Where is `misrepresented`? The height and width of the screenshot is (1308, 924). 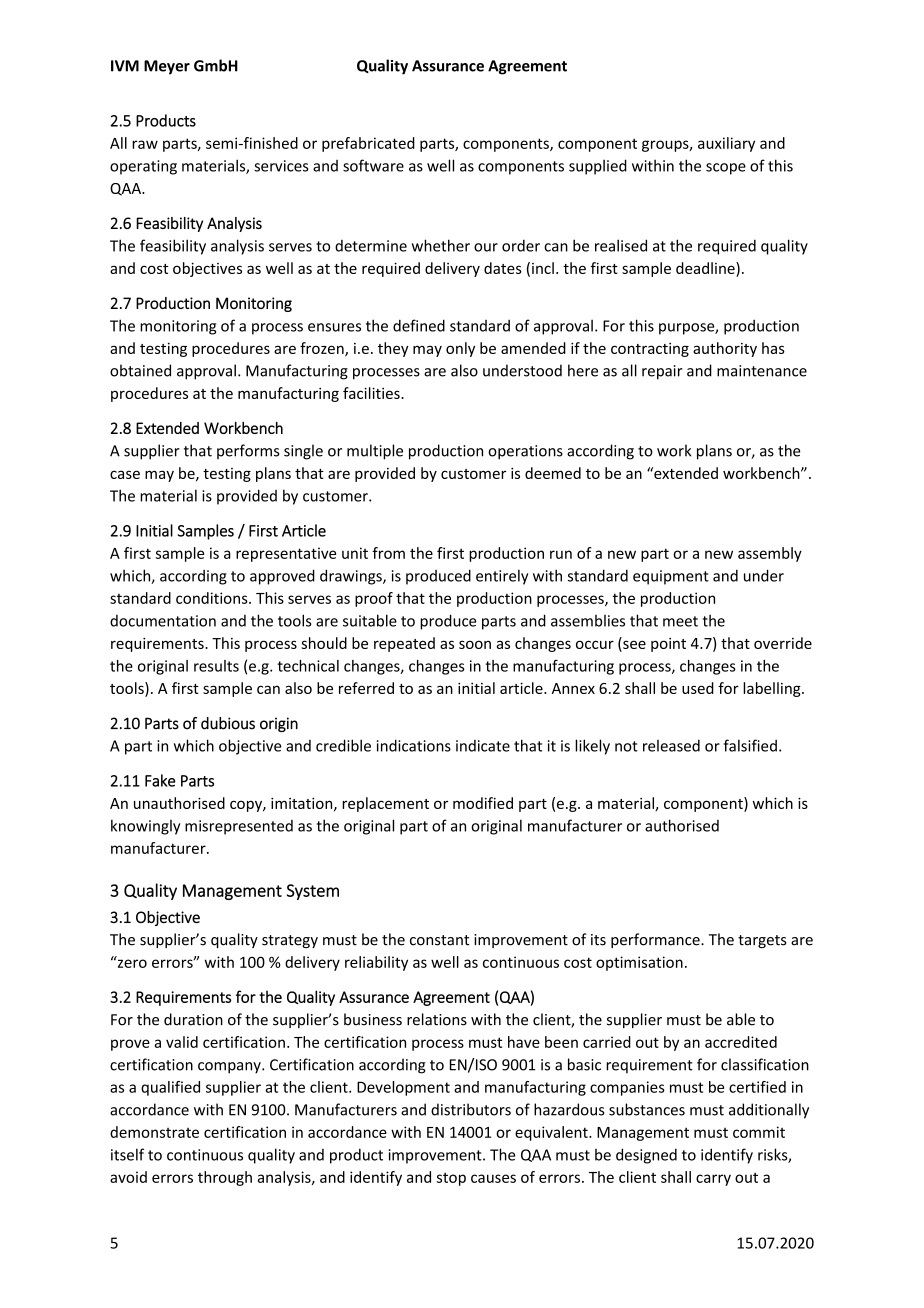
misrepresented is located at coordinates (239, 827).
